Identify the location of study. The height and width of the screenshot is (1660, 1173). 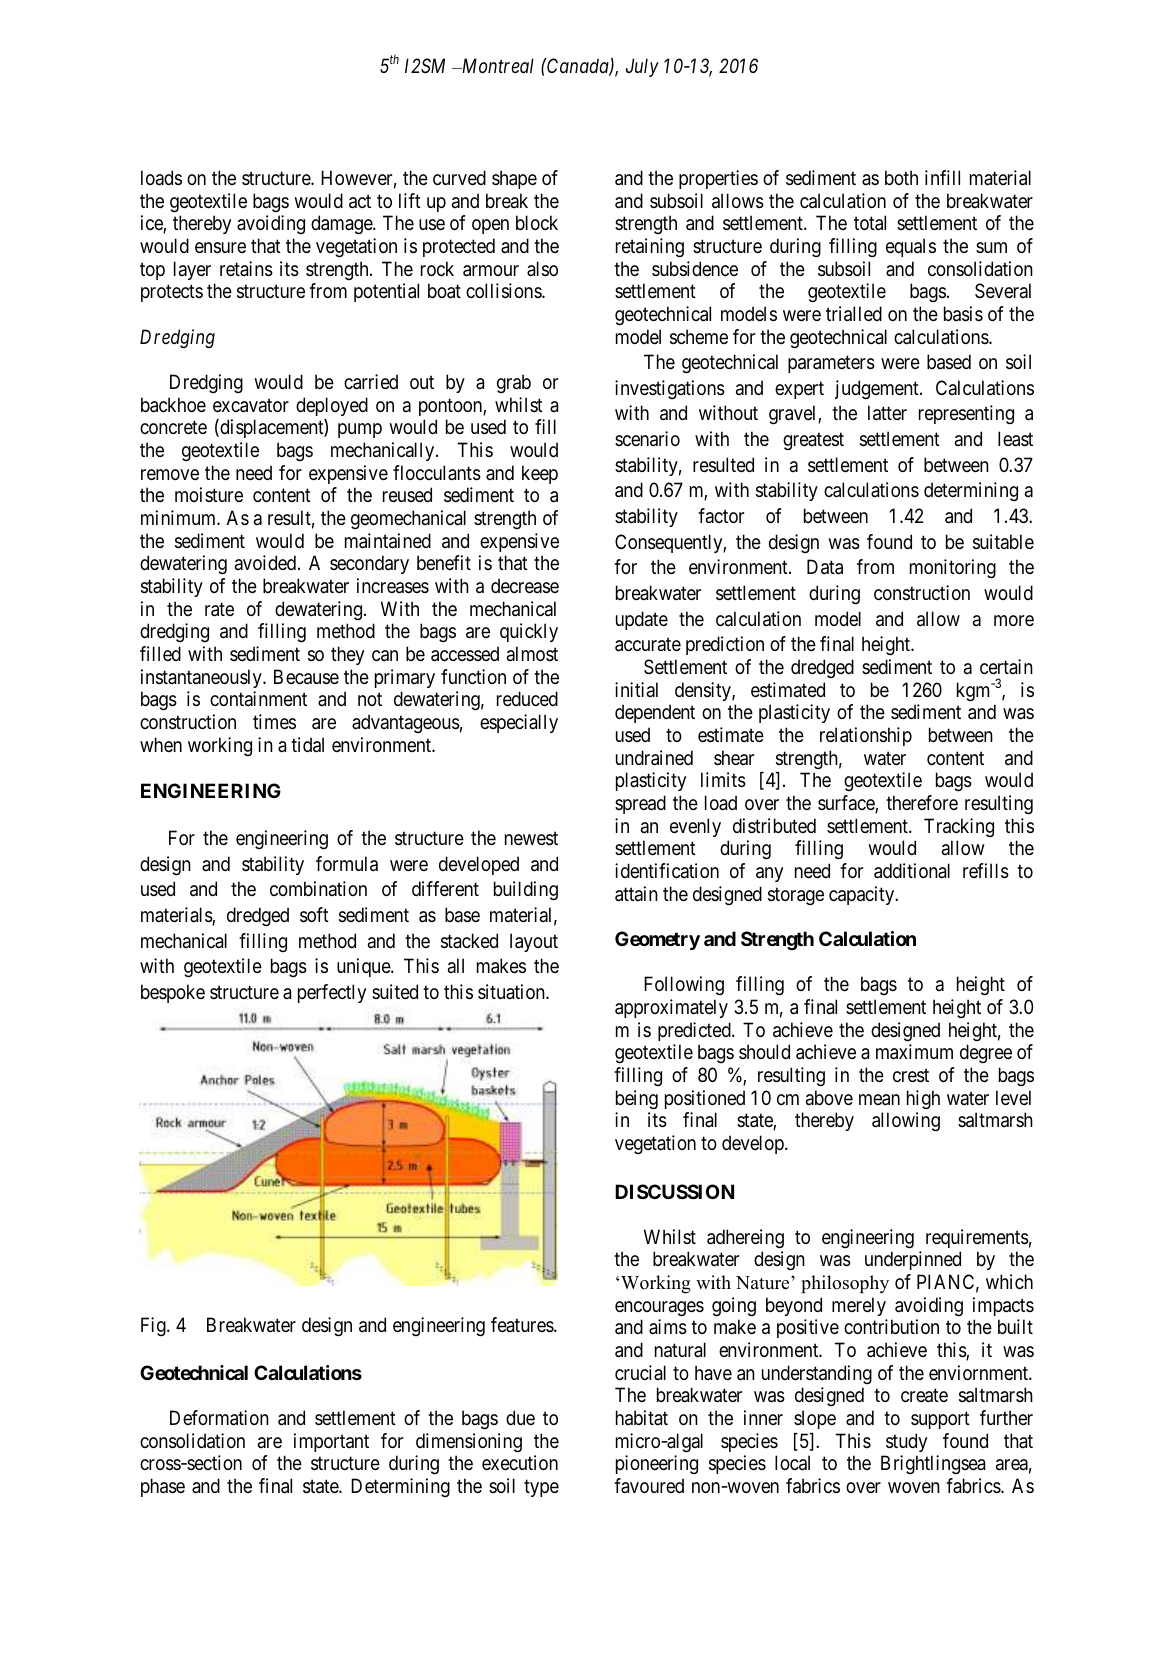
(906, 1442).
